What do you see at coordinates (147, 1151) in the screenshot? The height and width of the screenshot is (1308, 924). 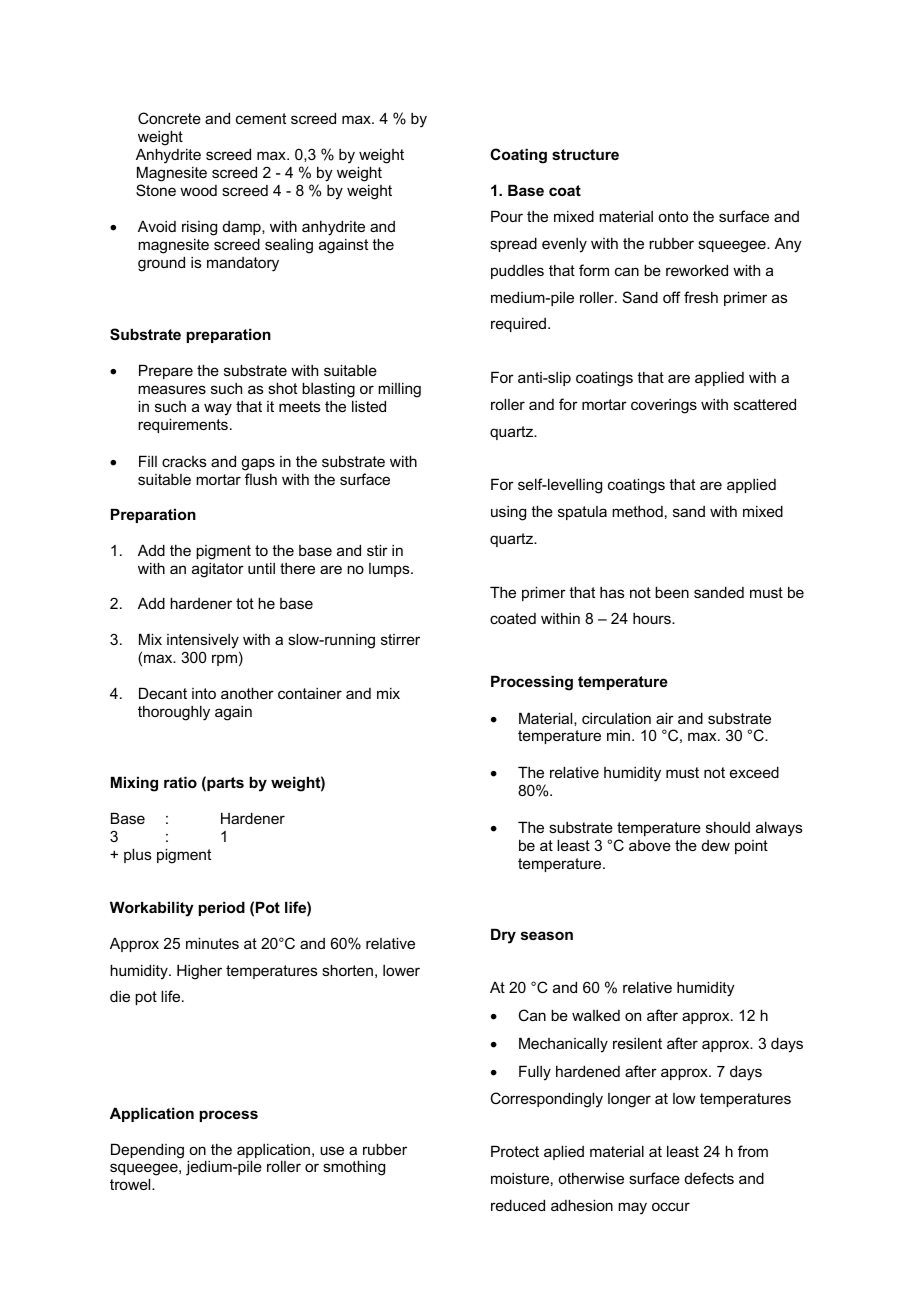 I see `Depending` at bounding box center [147, 1151].
